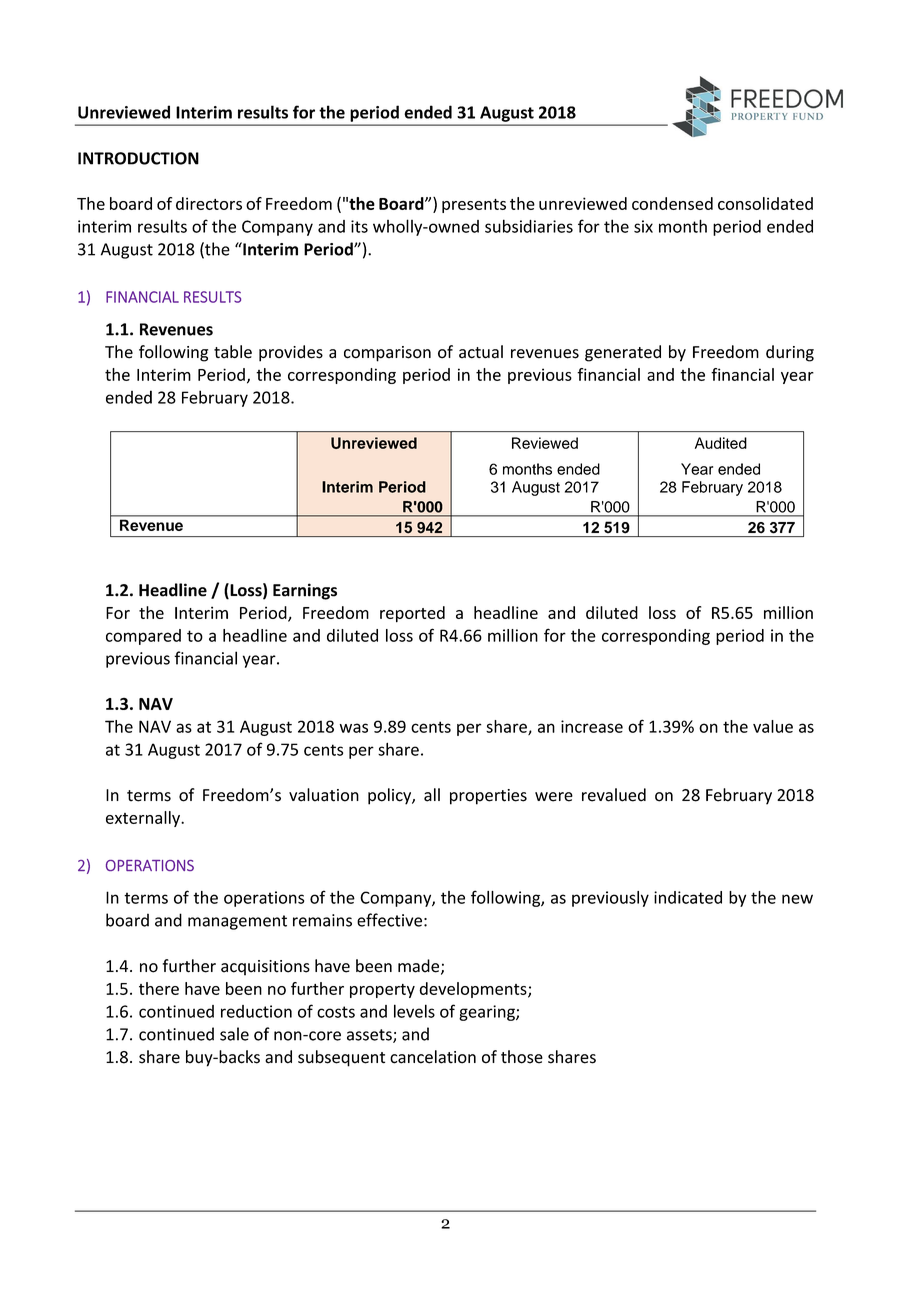 The height and width of the screenshot is (1308, 924). I want to click on subsidiaries, so click(529, 226).
